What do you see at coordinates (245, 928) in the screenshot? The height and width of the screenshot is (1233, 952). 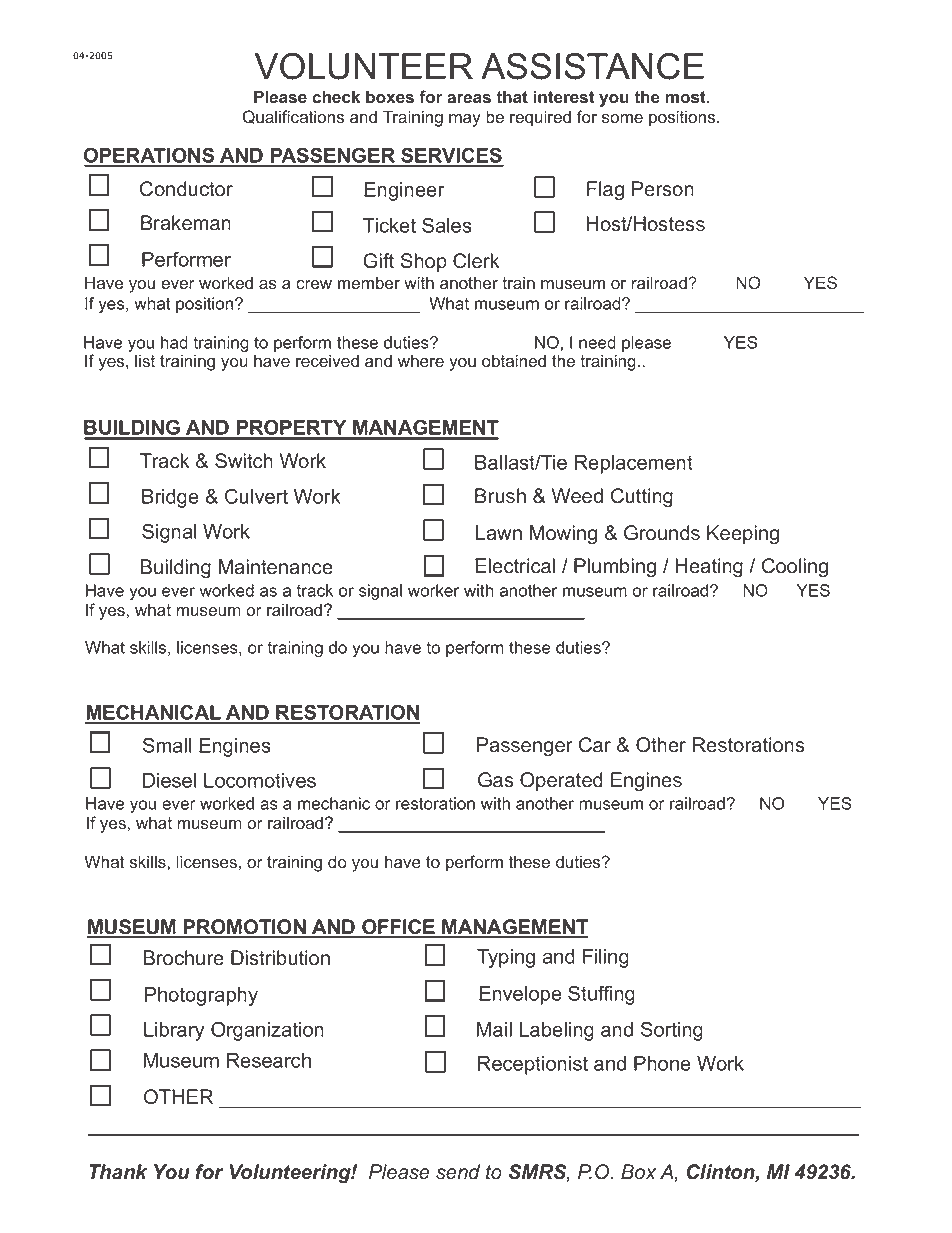 I see `PROMOTION` at bounding box center [245, 928].
